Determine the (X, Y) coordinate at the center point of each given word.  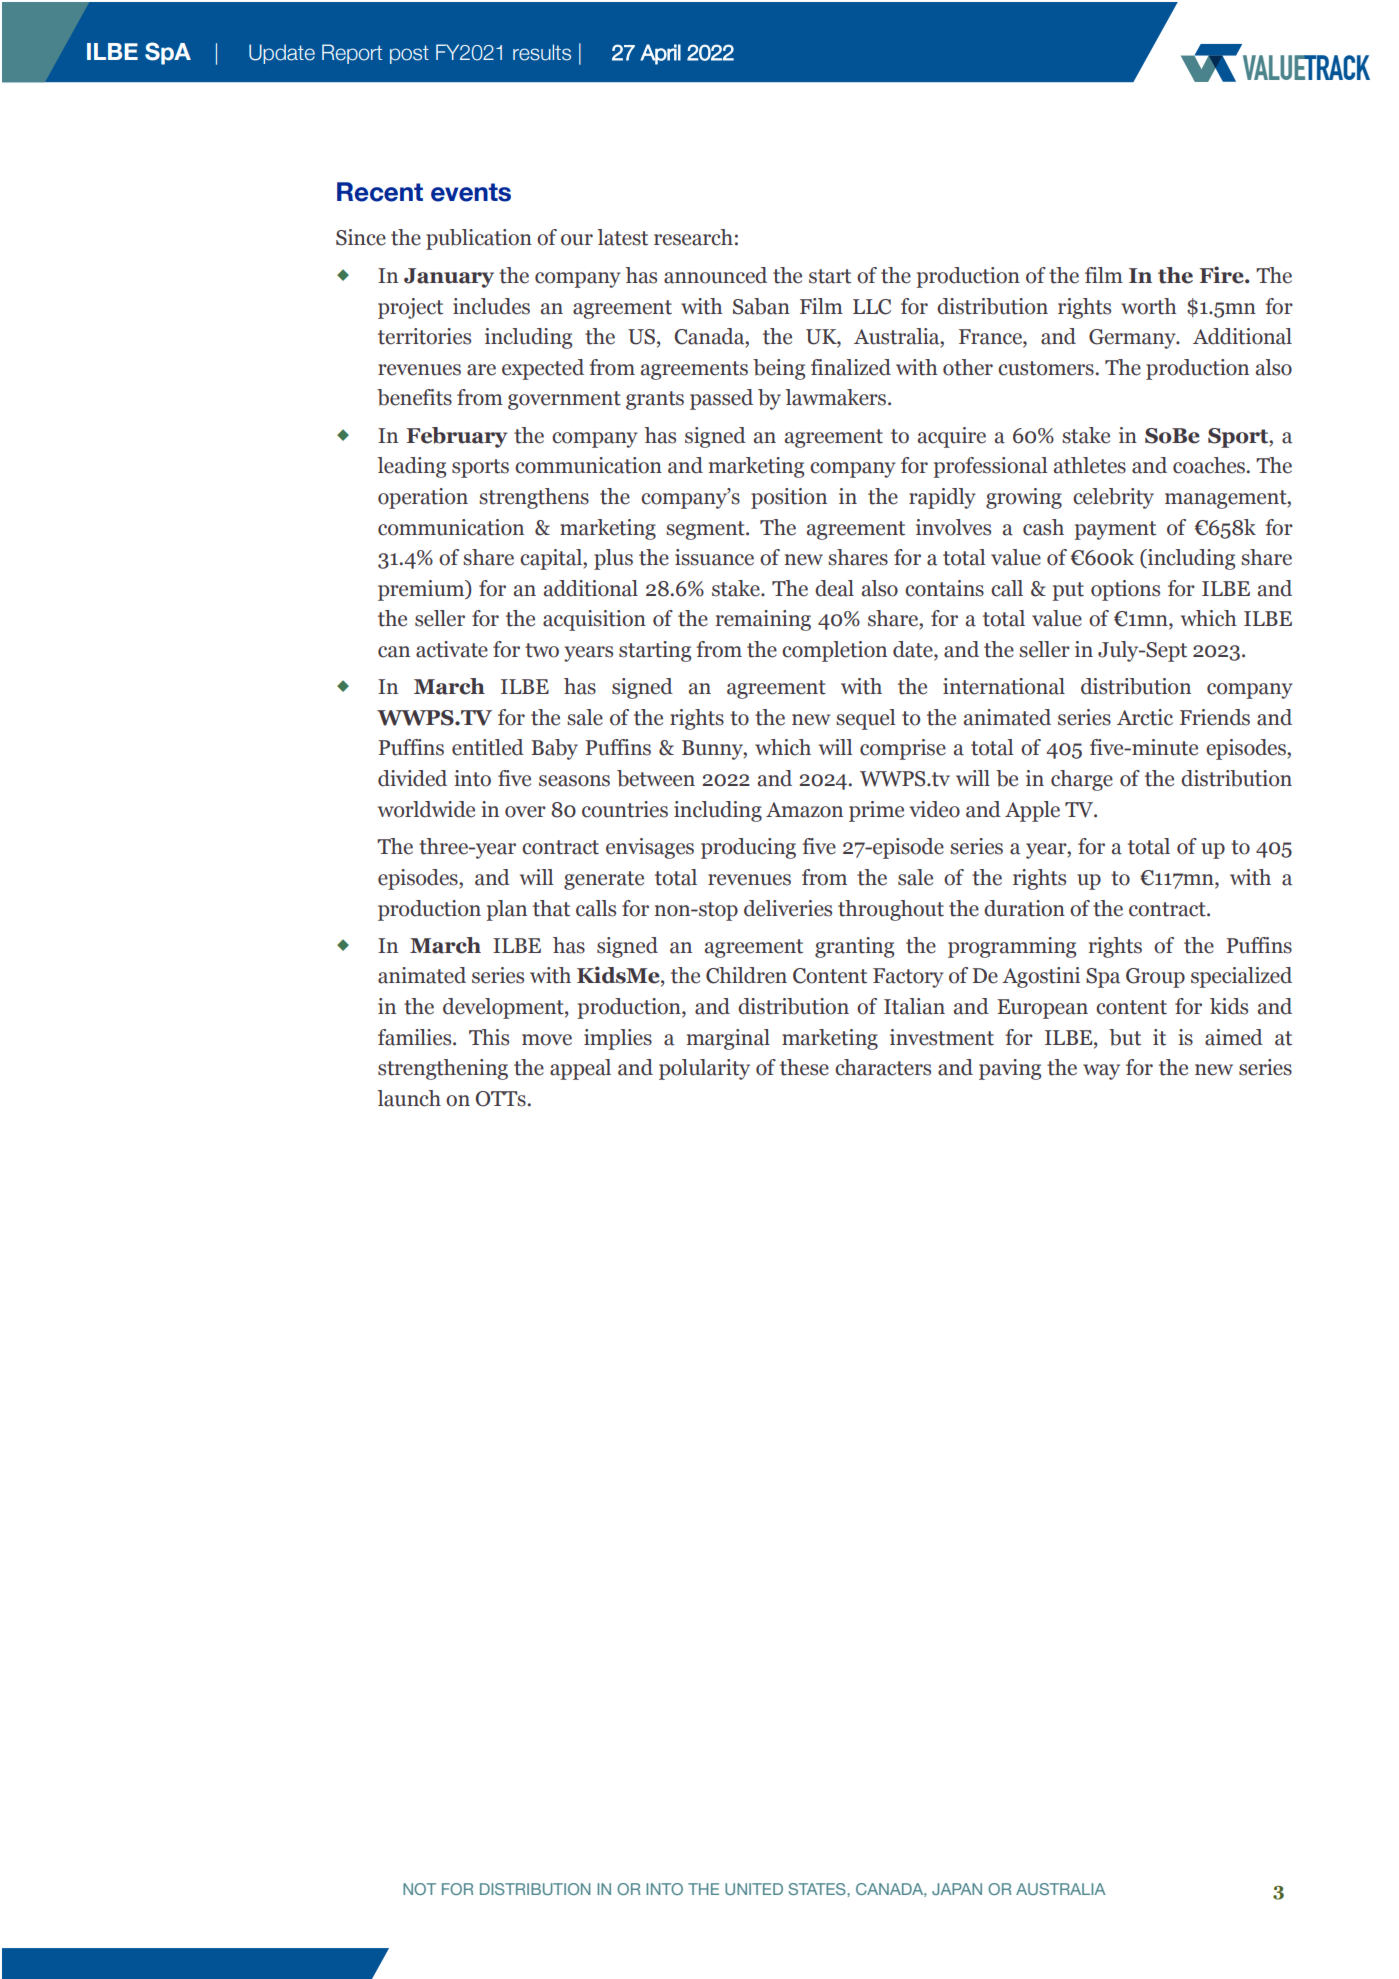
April (660, 54)
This (489, 1037)
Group (1155, 978)
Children (746, 975)
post (409, 54)
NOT (419, 1889)
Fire (1223, 275)
